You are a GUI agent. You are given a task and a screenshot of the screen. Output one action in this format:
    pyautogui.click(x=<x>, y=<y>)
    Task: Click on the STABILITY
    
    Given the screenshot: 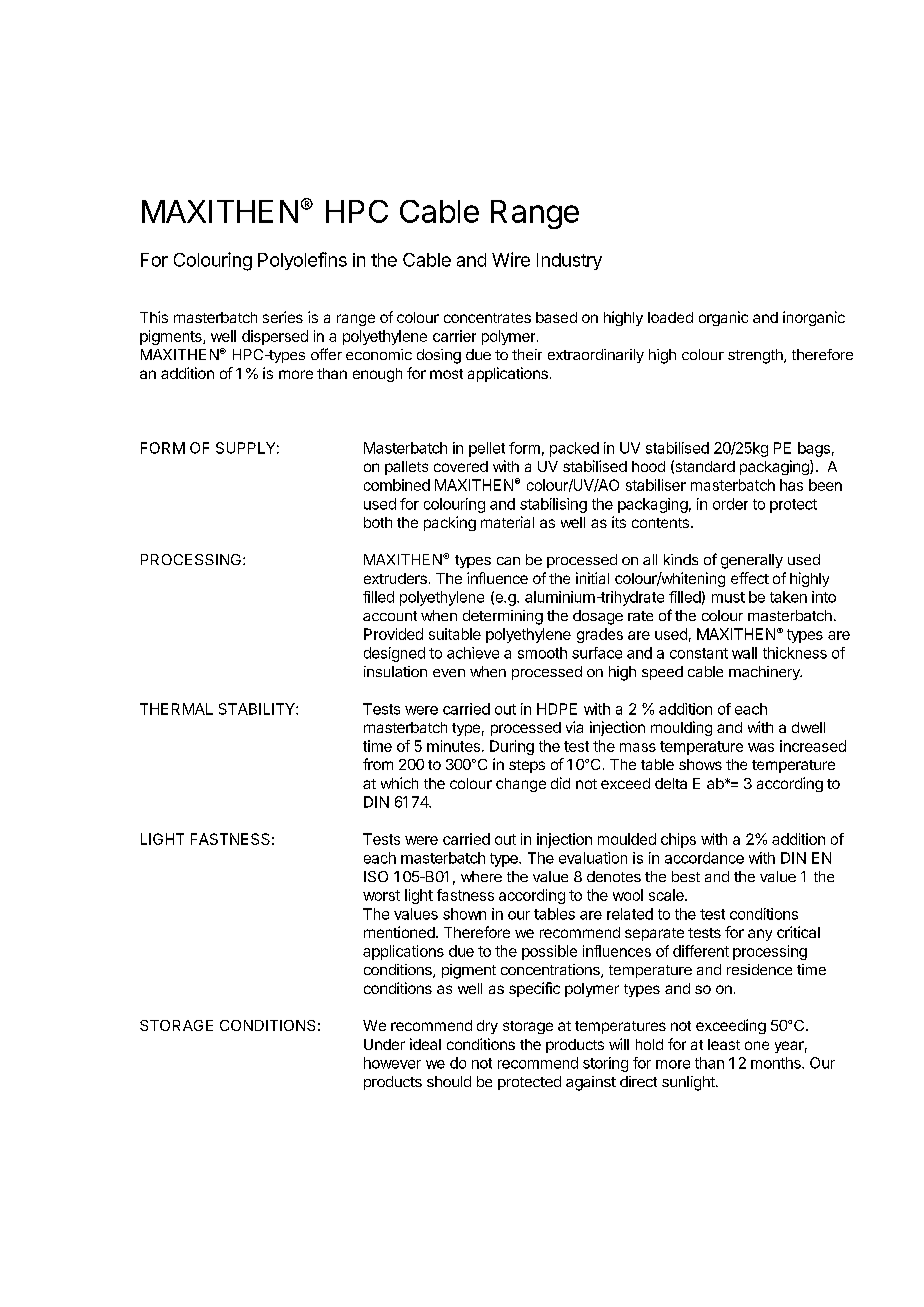 What is the action you would take?
    pyautogui.click(x=258, y=709)
